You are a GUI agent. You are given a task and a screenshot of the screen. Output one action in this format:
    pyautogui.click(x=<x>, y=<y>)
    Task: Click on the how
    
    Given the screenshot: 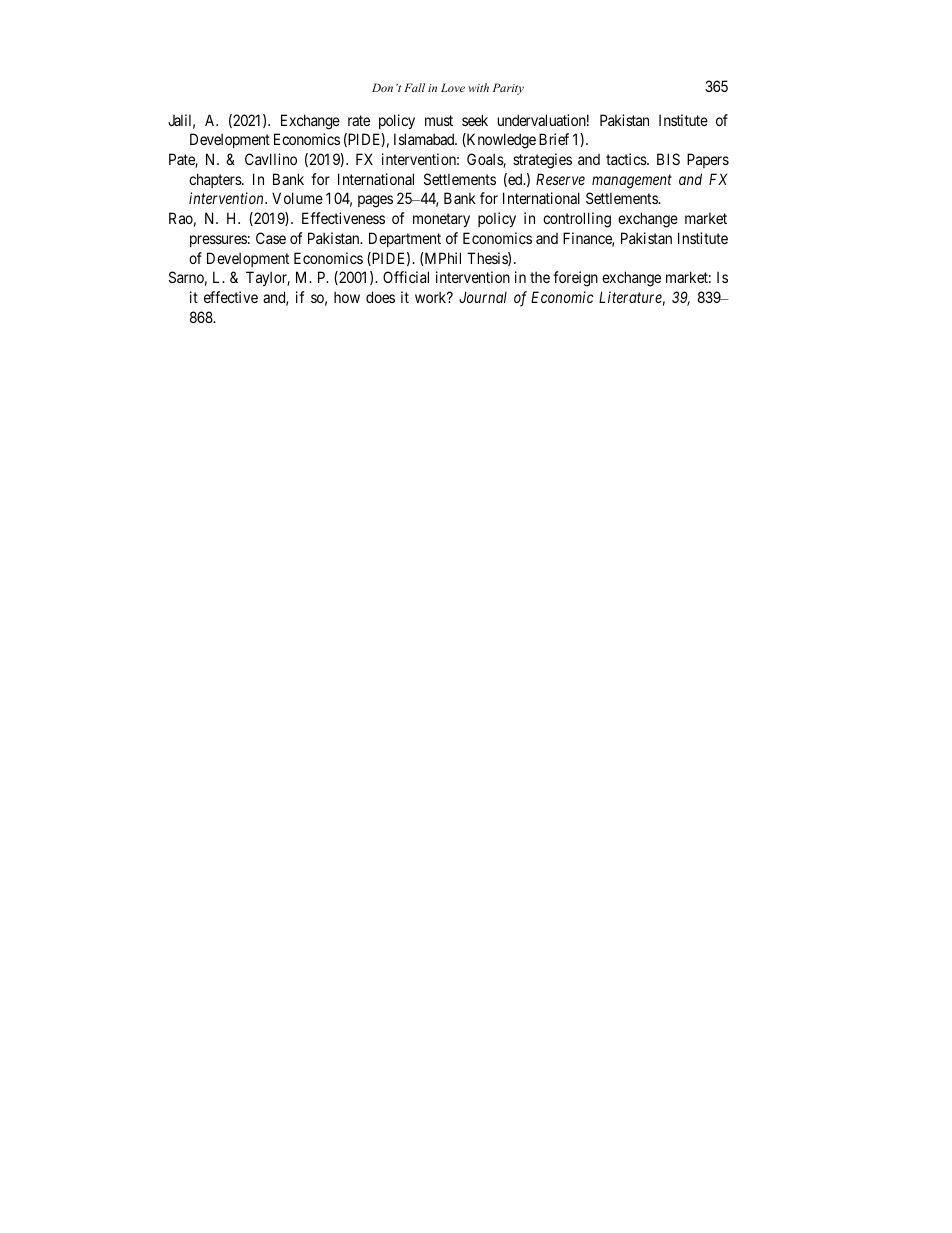 What is the action you would take?
    pyautogui.click(x=347, y=297)
